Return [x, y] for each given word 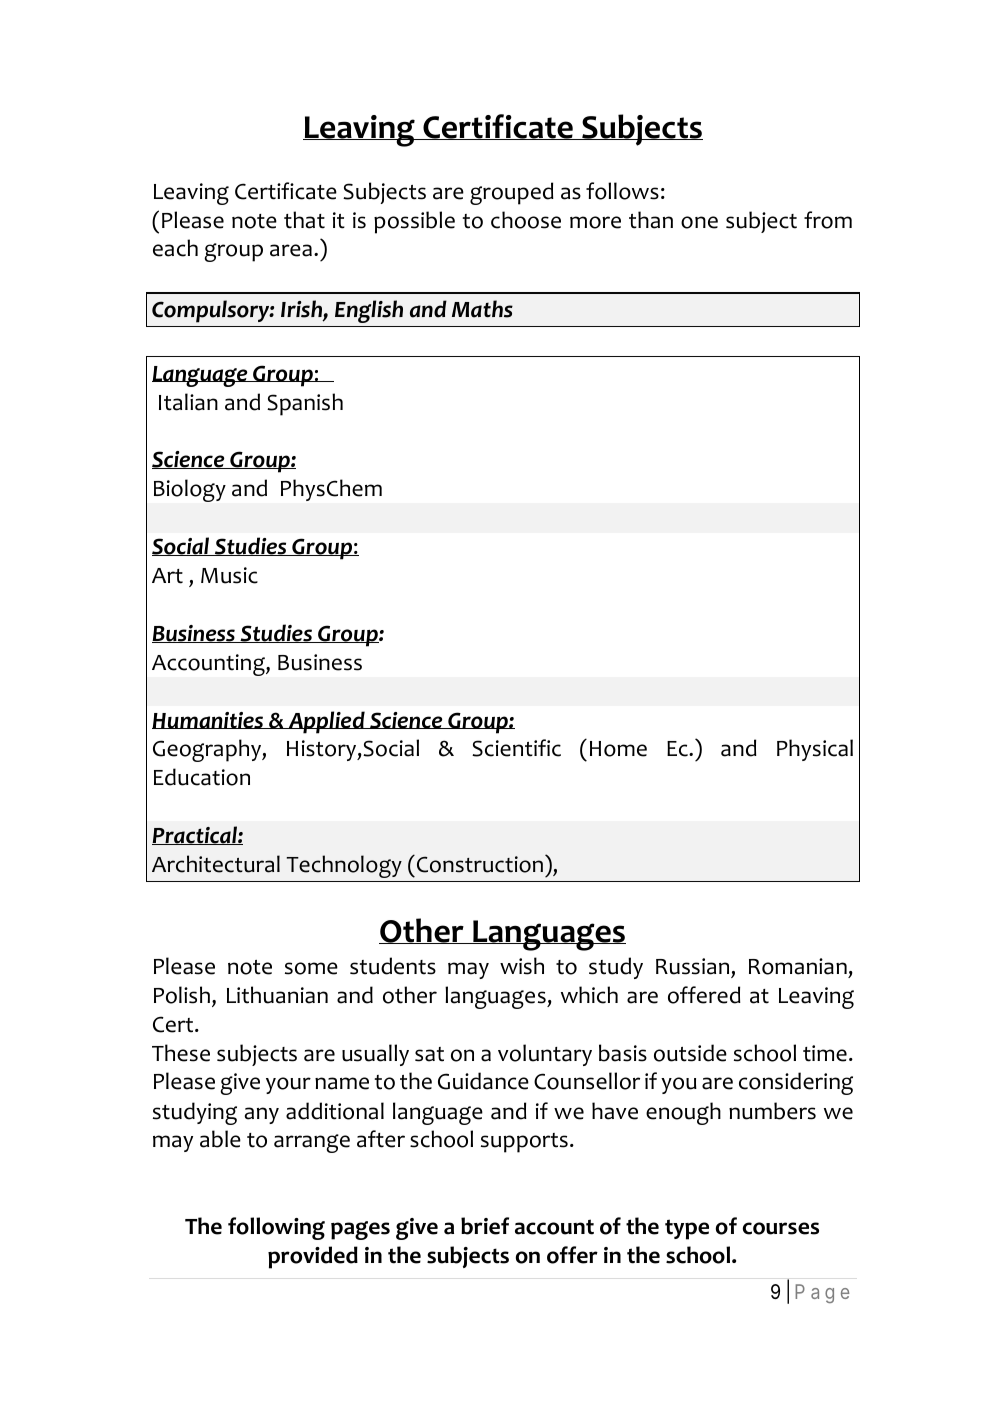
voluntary [545, 1055]
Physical [815, 750]
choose [526, 220]
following [276, 1228]
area [291, 250]
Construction [480, 864]
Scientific [516, 748]
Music [229, 575]
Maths [482, 309]
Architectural [216, 864]
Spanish [305, 404]
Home [618, 749]
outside [690, 1053]
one [699, 222]
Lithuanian [277, 995]
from [828, 220]
